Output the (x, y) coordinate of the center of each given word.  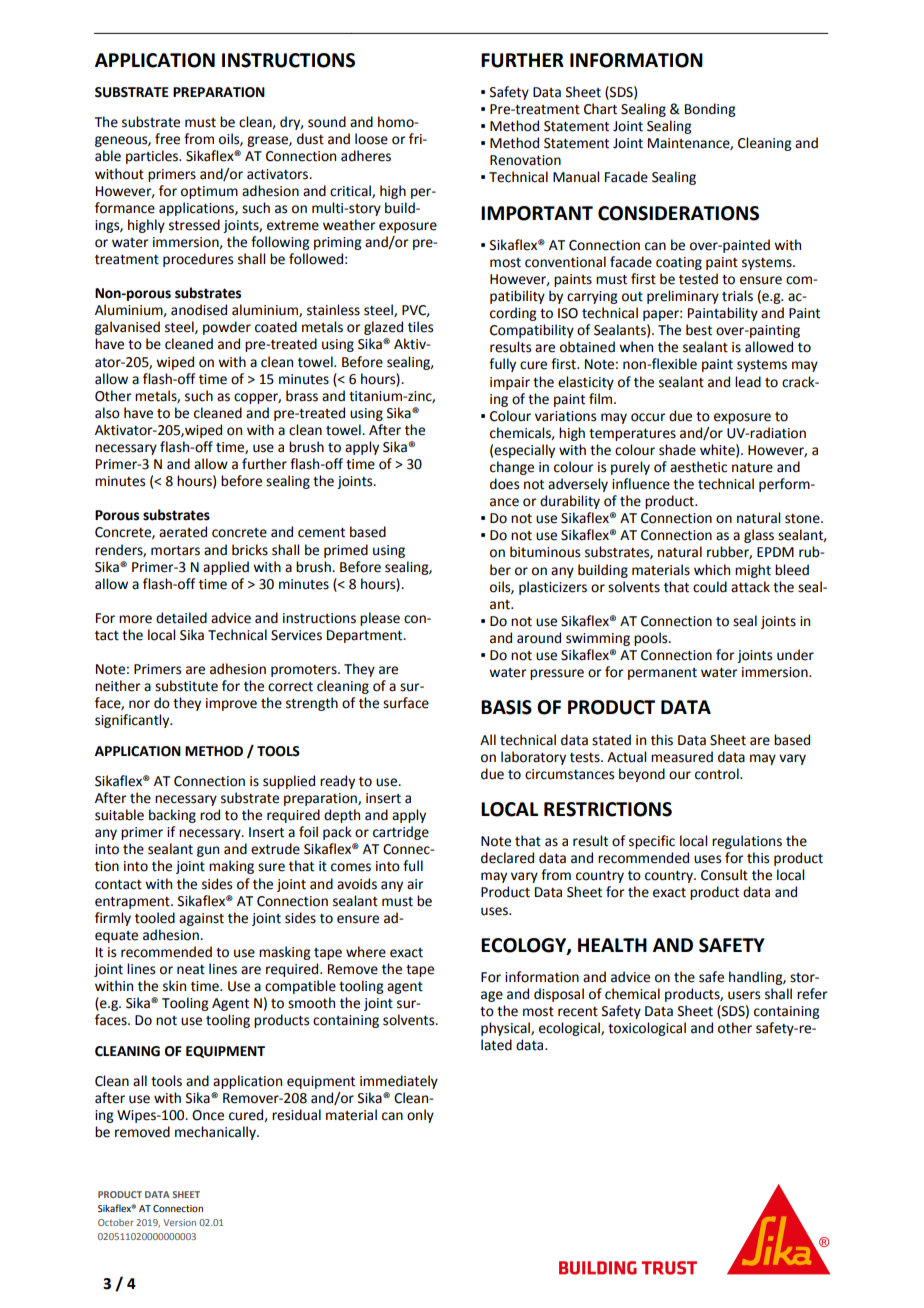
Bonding (710, 110)
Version (179, 1222)
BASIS (506, 707)
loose (371, 139)
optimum (209, 192)
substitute (186, 686)
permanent (662, 674)
